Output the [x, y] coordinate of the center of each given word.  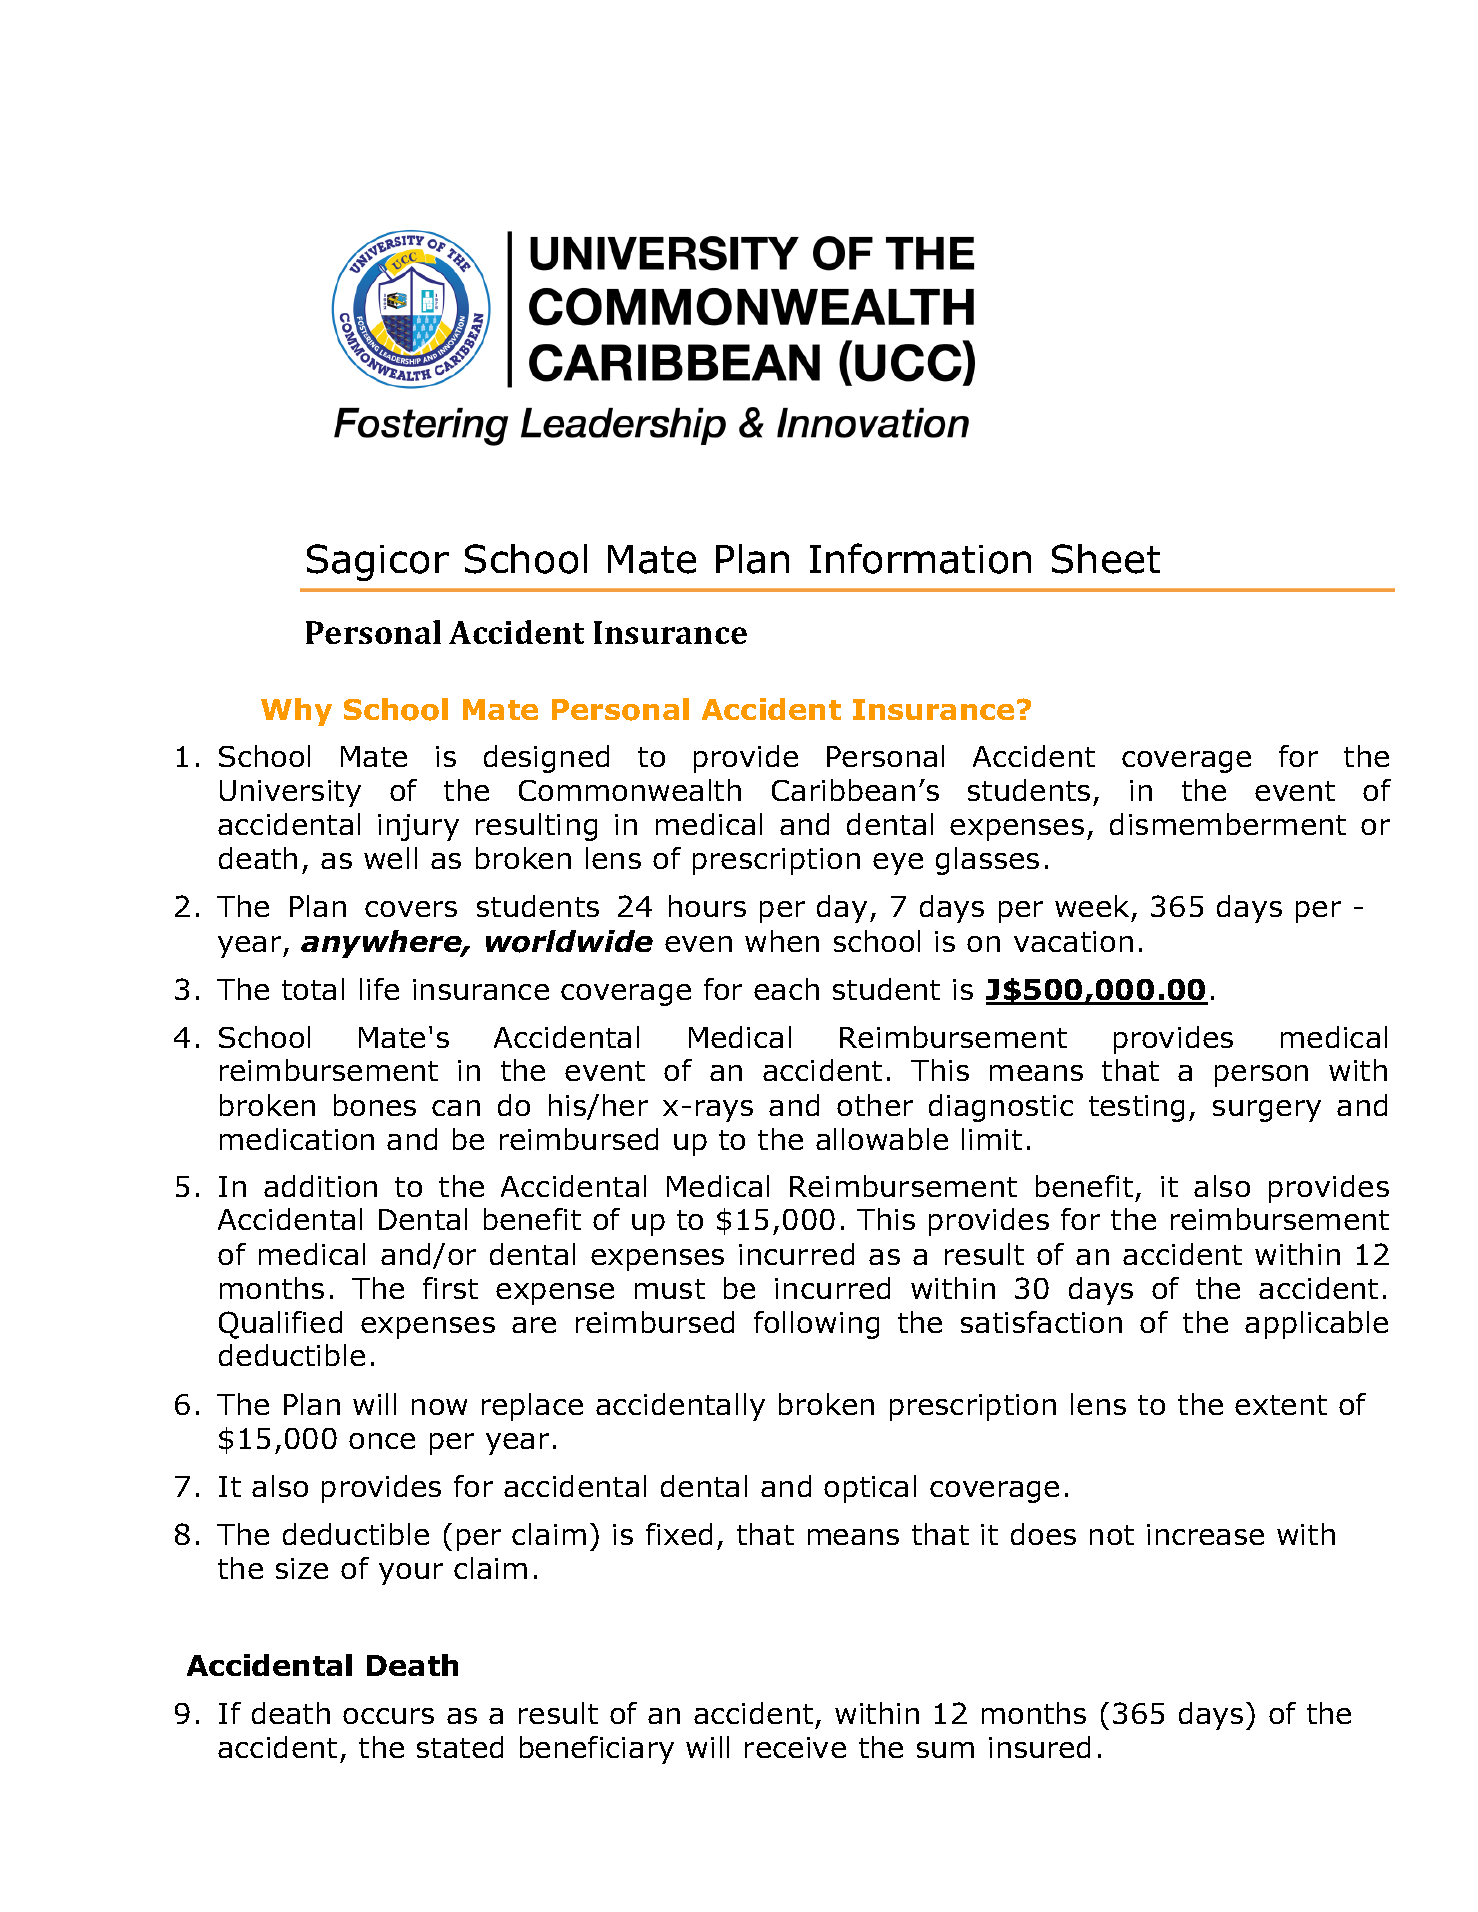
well [390, 858]
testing [1136, 1108]
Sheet [1106, 559]
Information [920, 558]
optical [870, 1489]
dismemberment [1228, 824]
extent [1281, 1405]
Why [296, 712]
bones [375, 1105]
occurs [388, 1716]
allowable [882, 1139]
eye [898, 864]
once [382, 1441]
